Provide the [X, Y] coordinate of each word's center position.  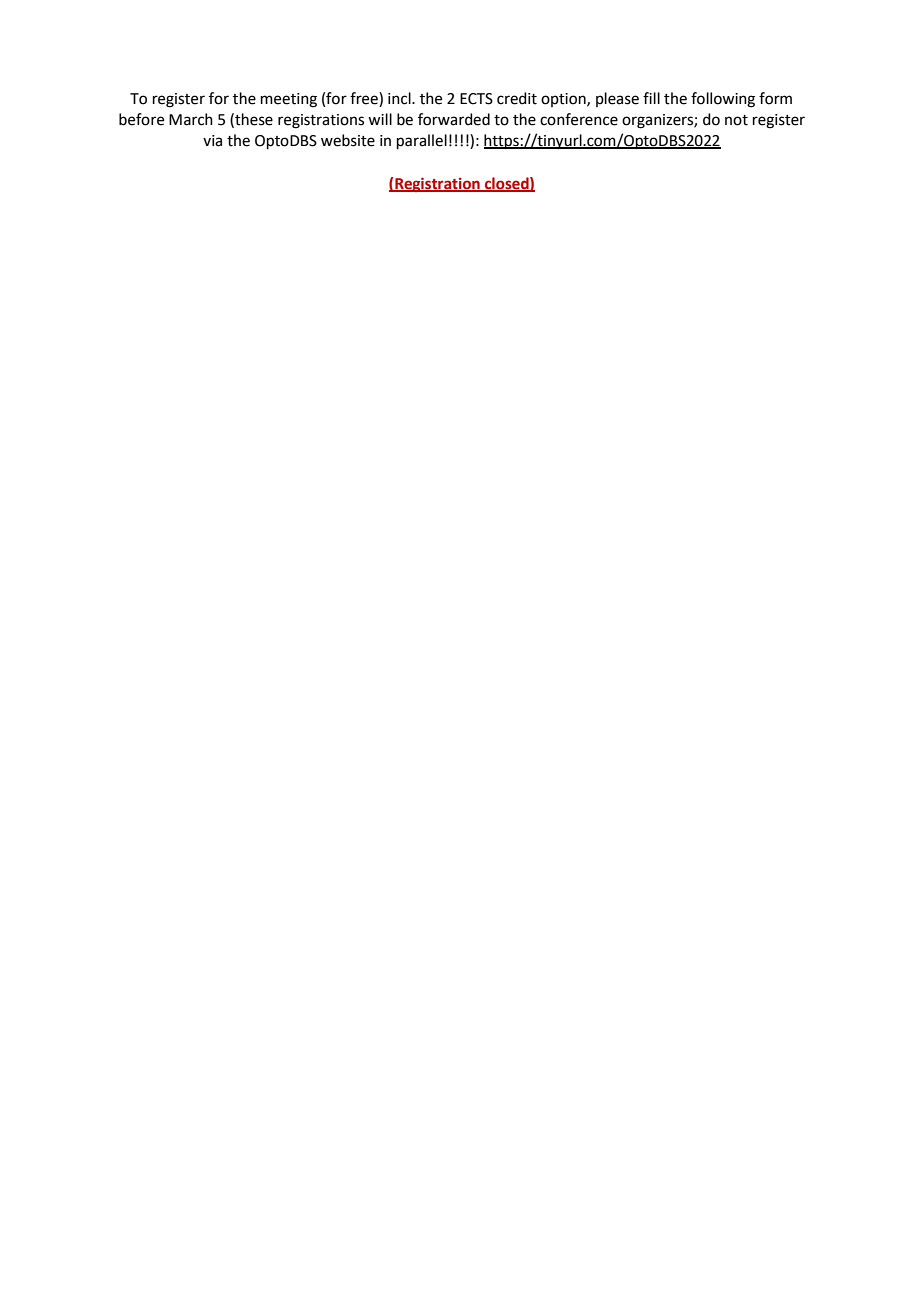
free [365, 99]
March [191, 119]
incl [400, 98]
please [617, 99]
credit [517, 98]
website [348, 140]
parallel [422, 141]
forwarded [454, 119]
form [775, 98]
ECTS [476, 99]
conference [579, 119]
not [736, 120]
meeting [289, 100]
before [141, 119]
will [380, 119]
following [723, 100]
